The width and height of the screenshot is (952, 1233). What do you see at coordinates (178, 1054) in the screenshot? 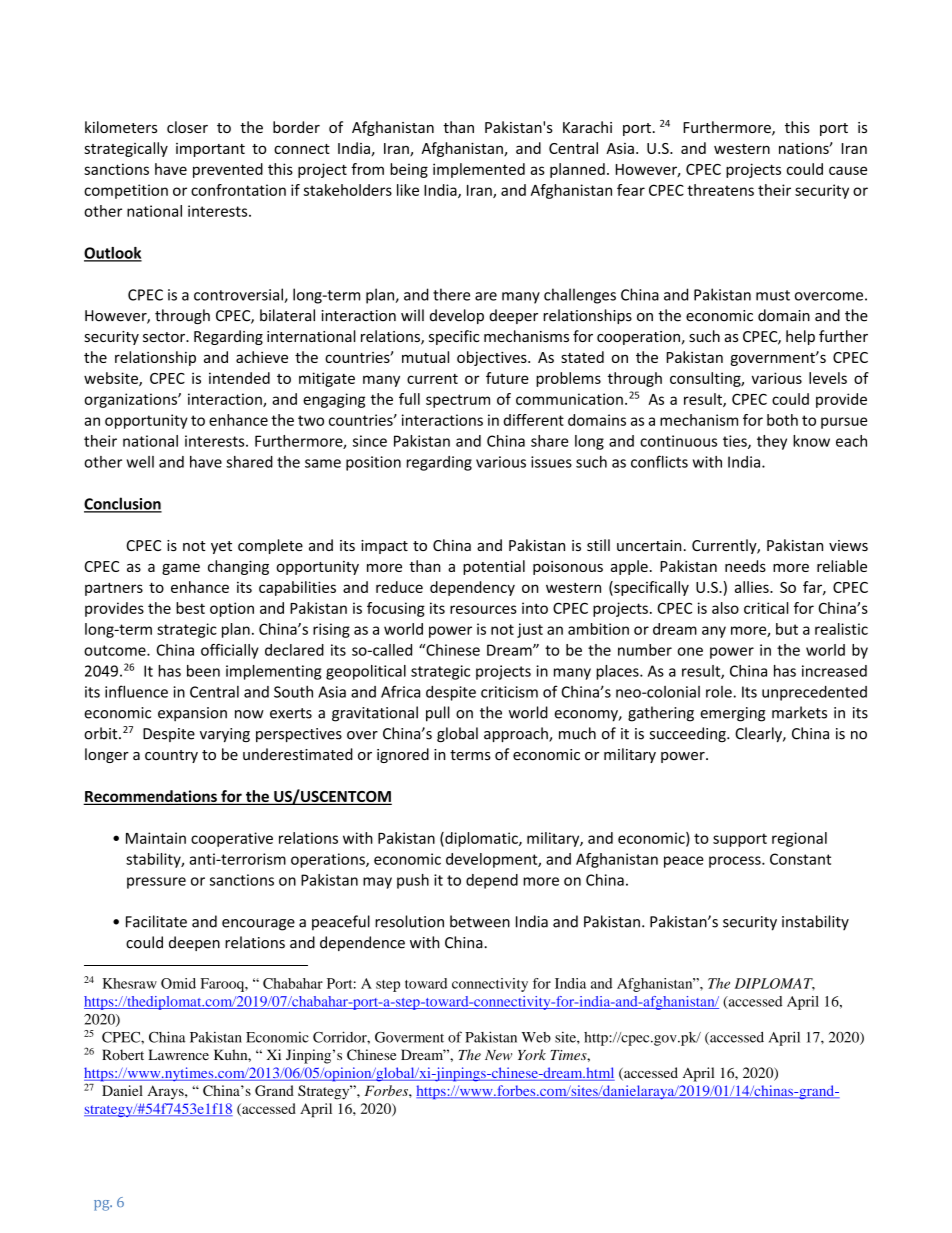
I see `Lawrence` at bounding box center [178, 1054].
